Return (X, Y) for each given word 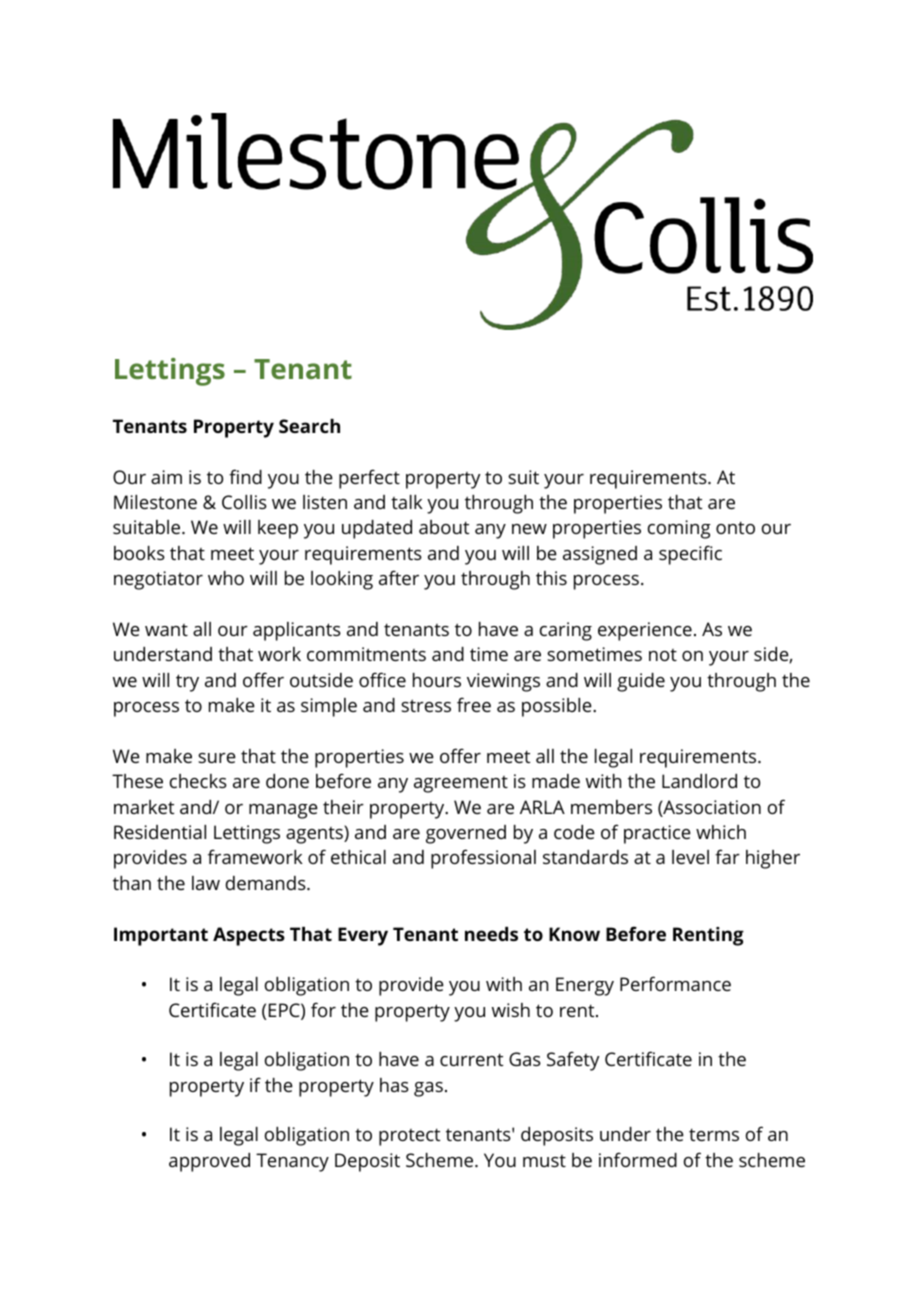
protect (409, 1137)
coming (679, 529)
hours (437, 680)
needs (491, 934)
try (187, 683)
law (206, 883)
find (245, 476)
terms (714, 1134)
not (663, 655)
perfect (369, 479)
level (690, 857)
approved (209, 1162)
